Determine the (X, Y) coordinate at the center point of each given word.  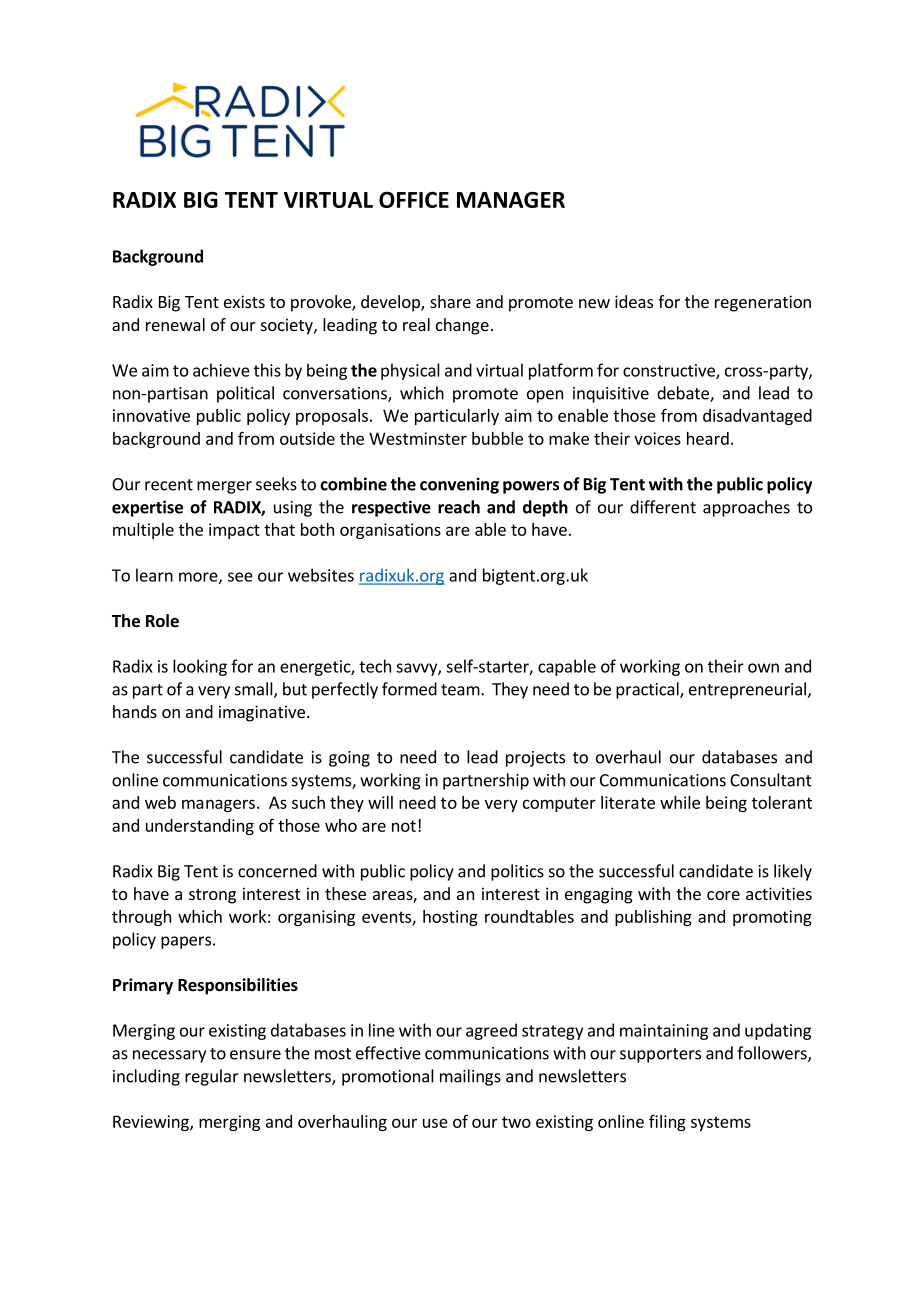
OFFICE (414, 199)
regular (212, 1077)
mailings (470, 1077)
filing (667, 1122)
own (763, 668)
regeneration (763, 303)
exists (244, 301)
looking (200, 667)
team (461, 690)
